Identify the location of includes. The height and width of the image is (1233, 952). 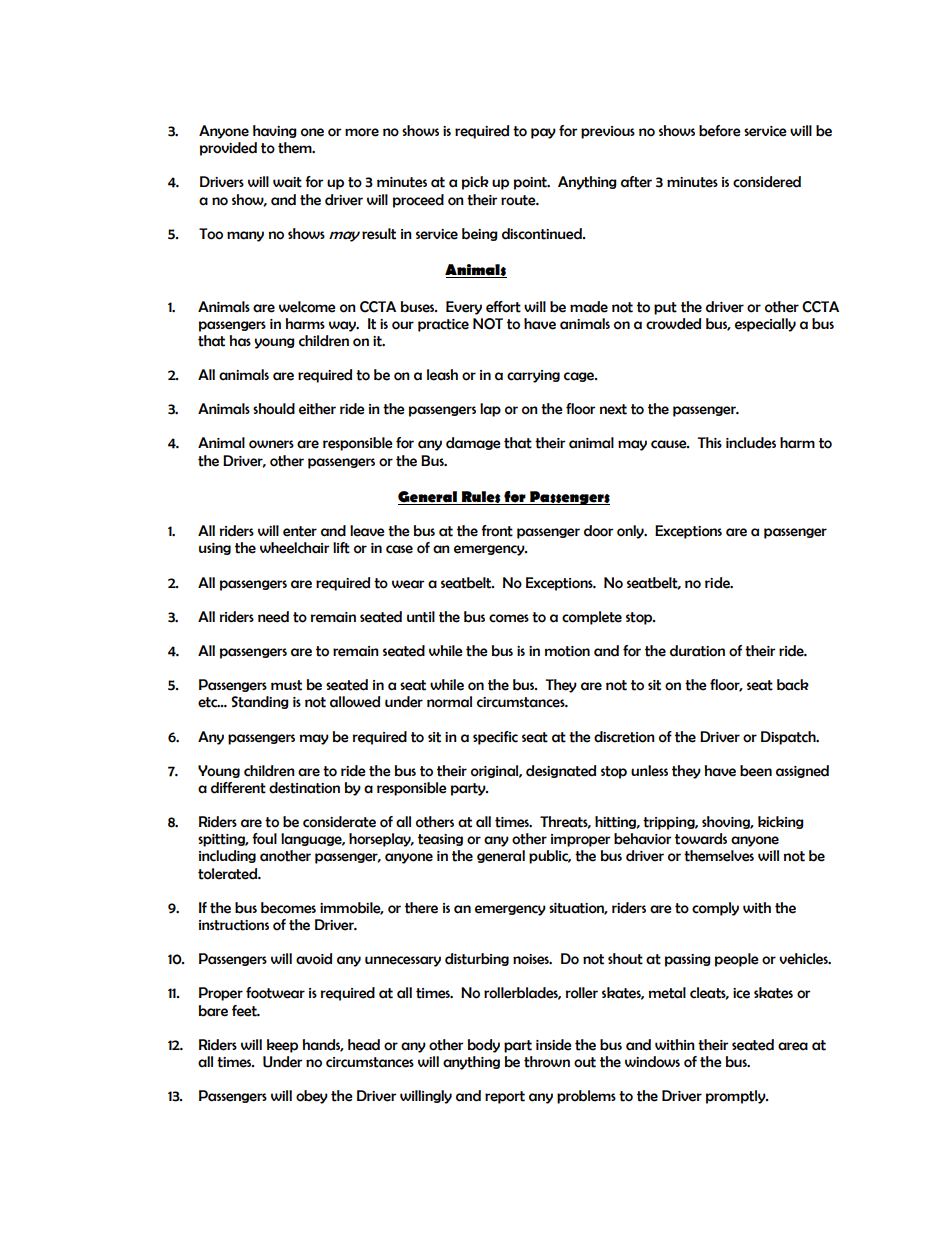
(751, 443).
